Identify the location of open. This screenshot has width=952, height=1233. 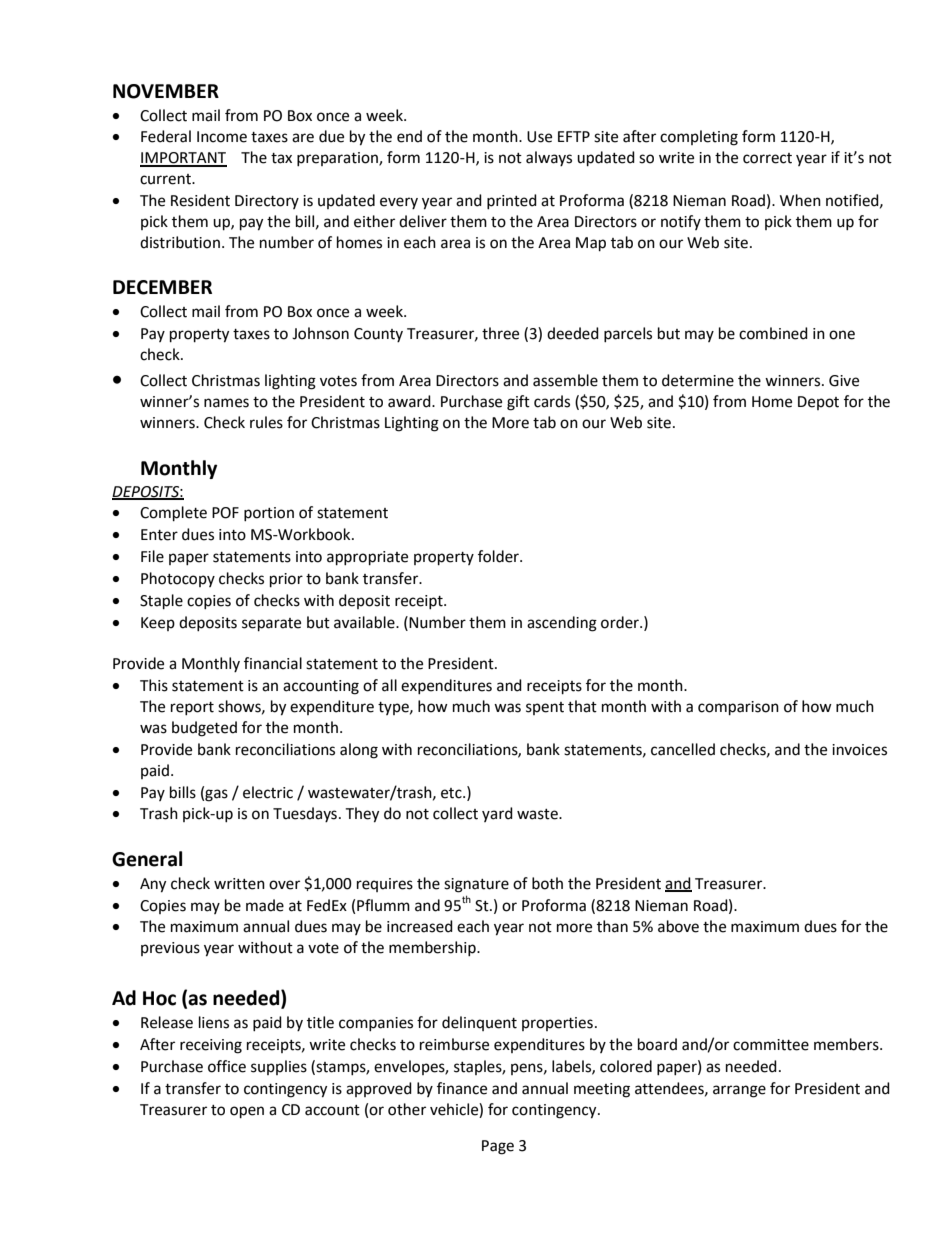
(247, 1112).
